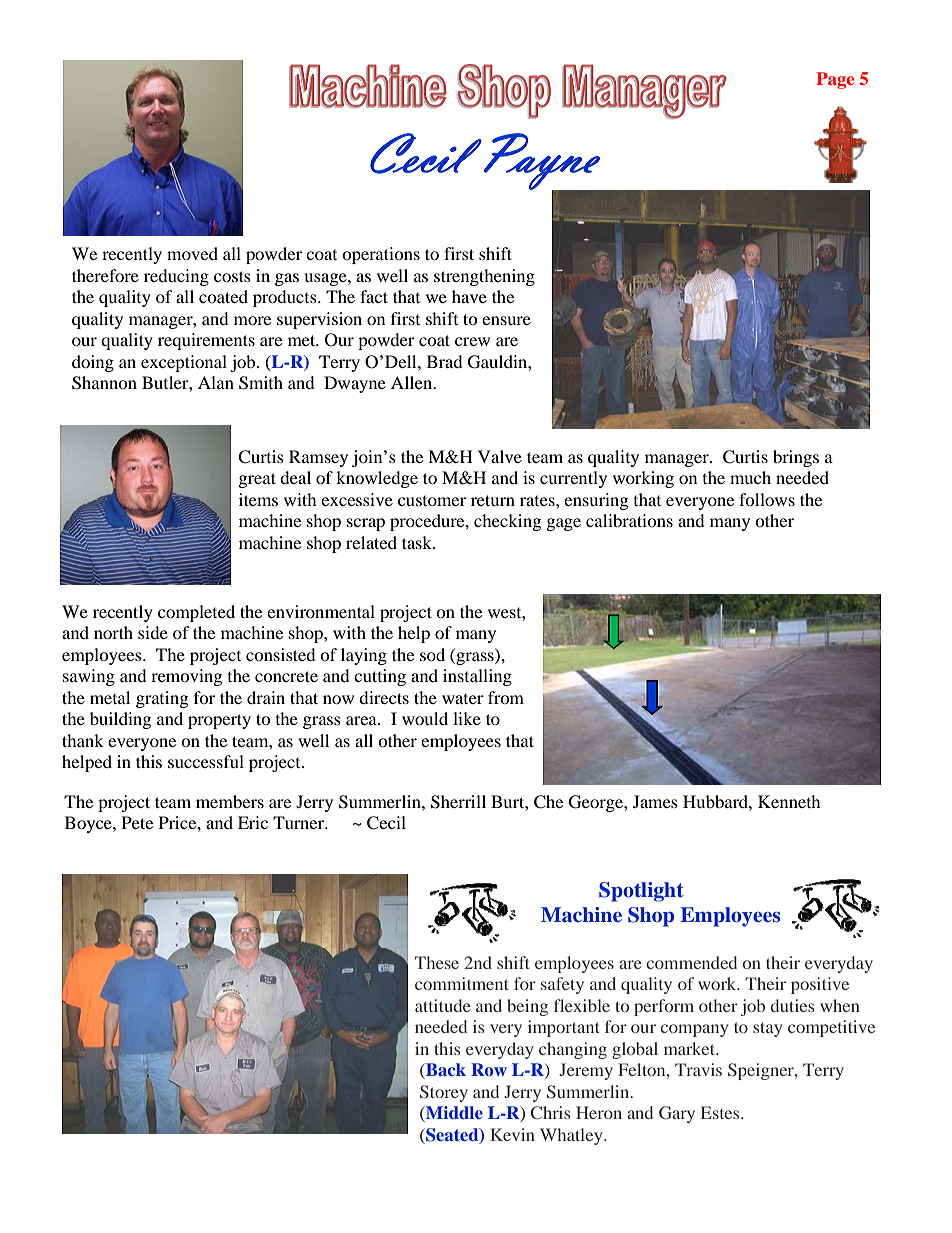 Image resolution: width=952 pixels, height=1233 pixels. I want to click on Storey, so click(444, 1093).
